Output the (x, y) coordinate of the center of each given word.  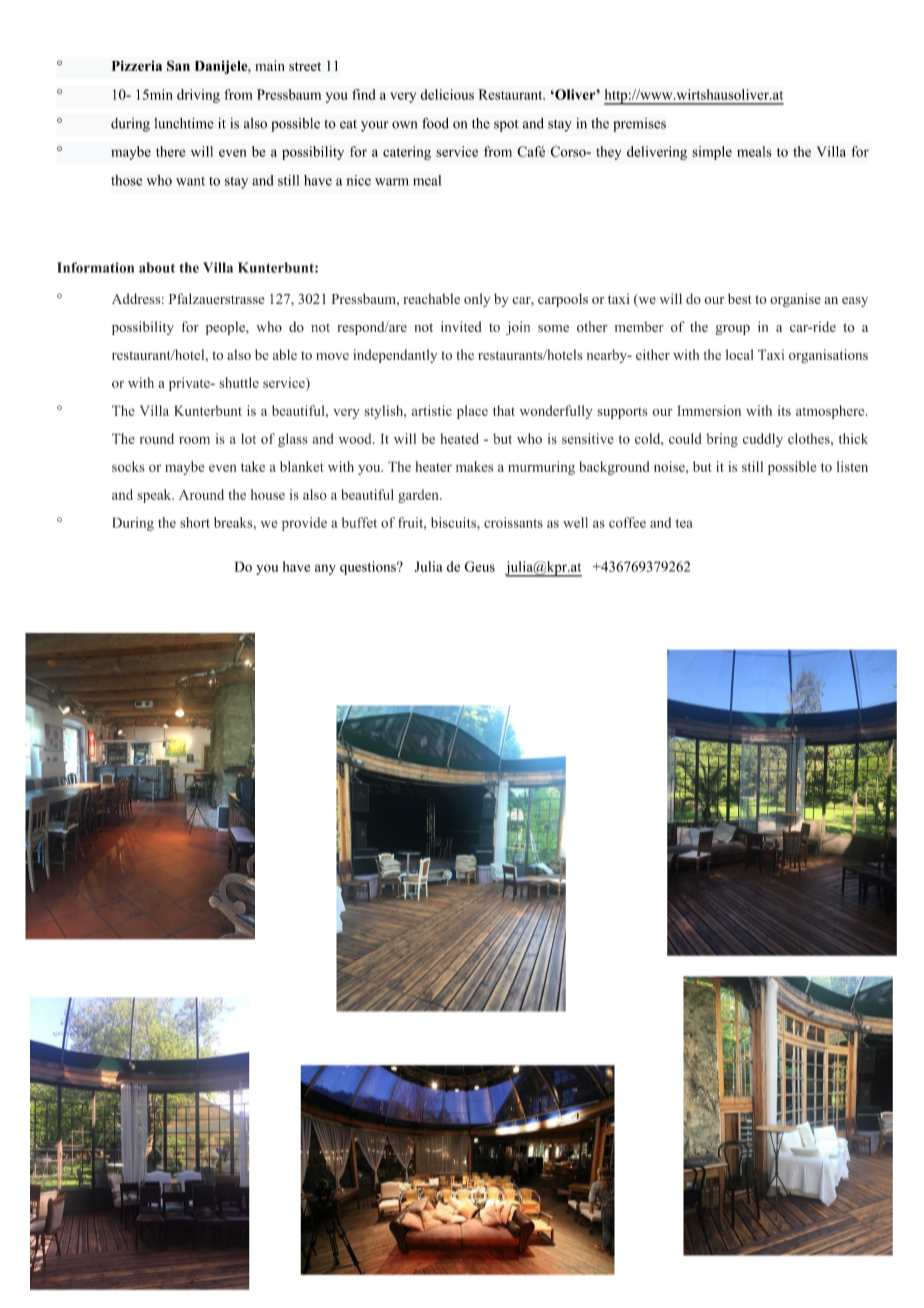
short (195, 522)
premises (639, 125)
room (194, 440)
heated (459, 438)
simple (712, 153)
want (190, 181)
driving (198, 96)
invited (461, 326)
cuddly (763, 440)
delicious (447, 94)
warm (392, 182)
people (226, 328)
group (732, 330)
